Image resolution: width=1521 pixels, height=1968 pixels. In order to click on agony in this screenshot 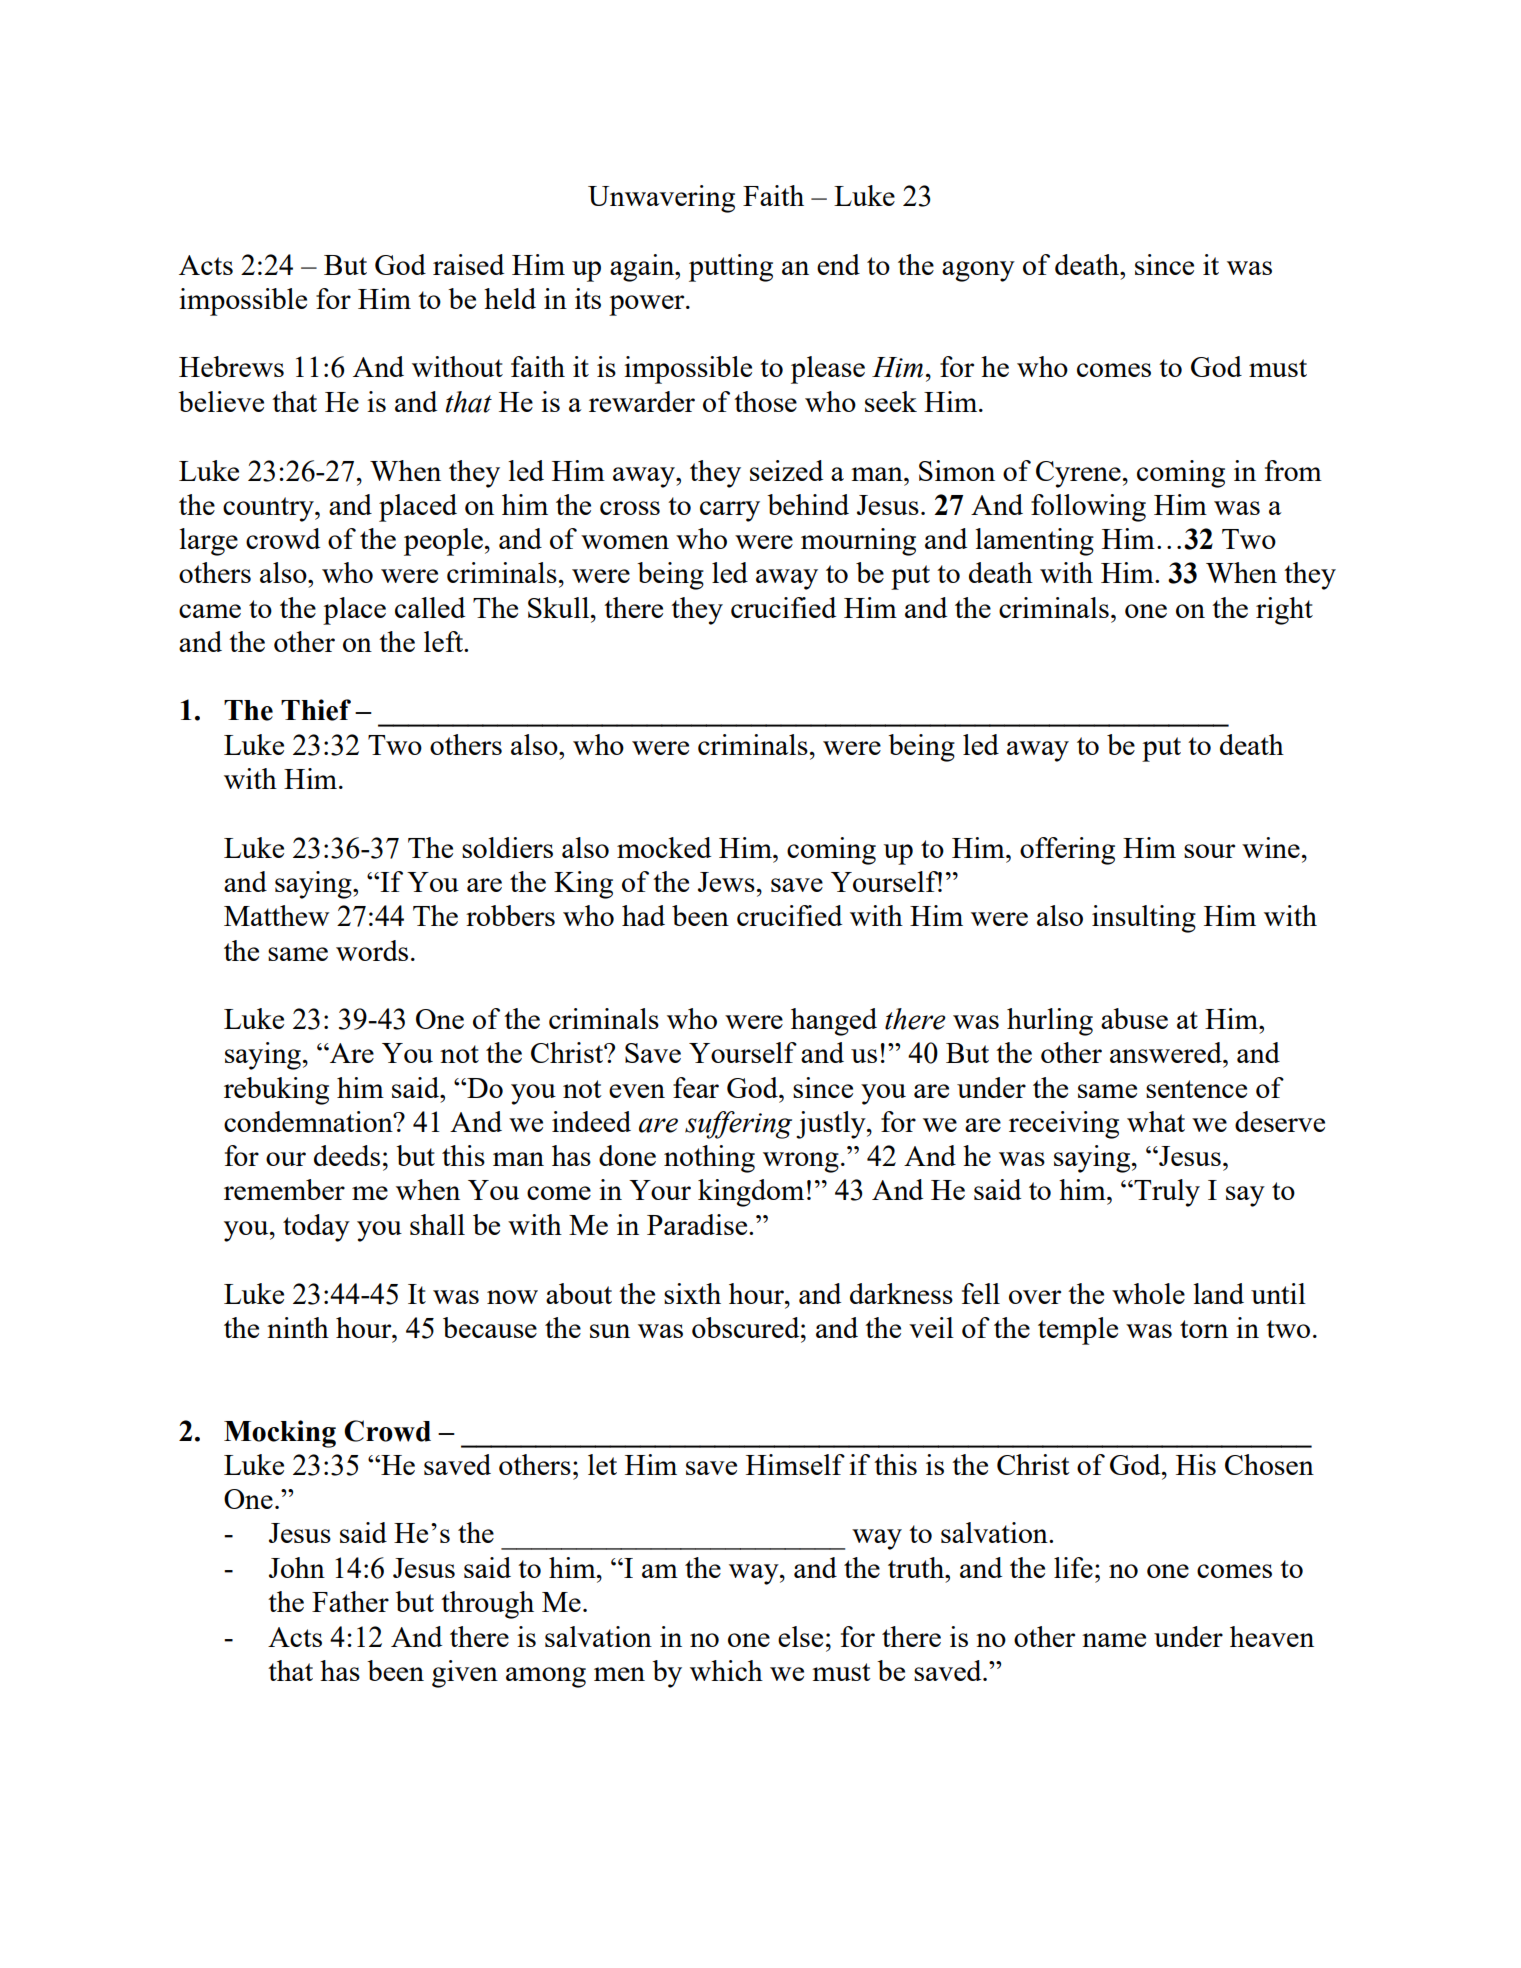, I will do `click(978, 271)`.
